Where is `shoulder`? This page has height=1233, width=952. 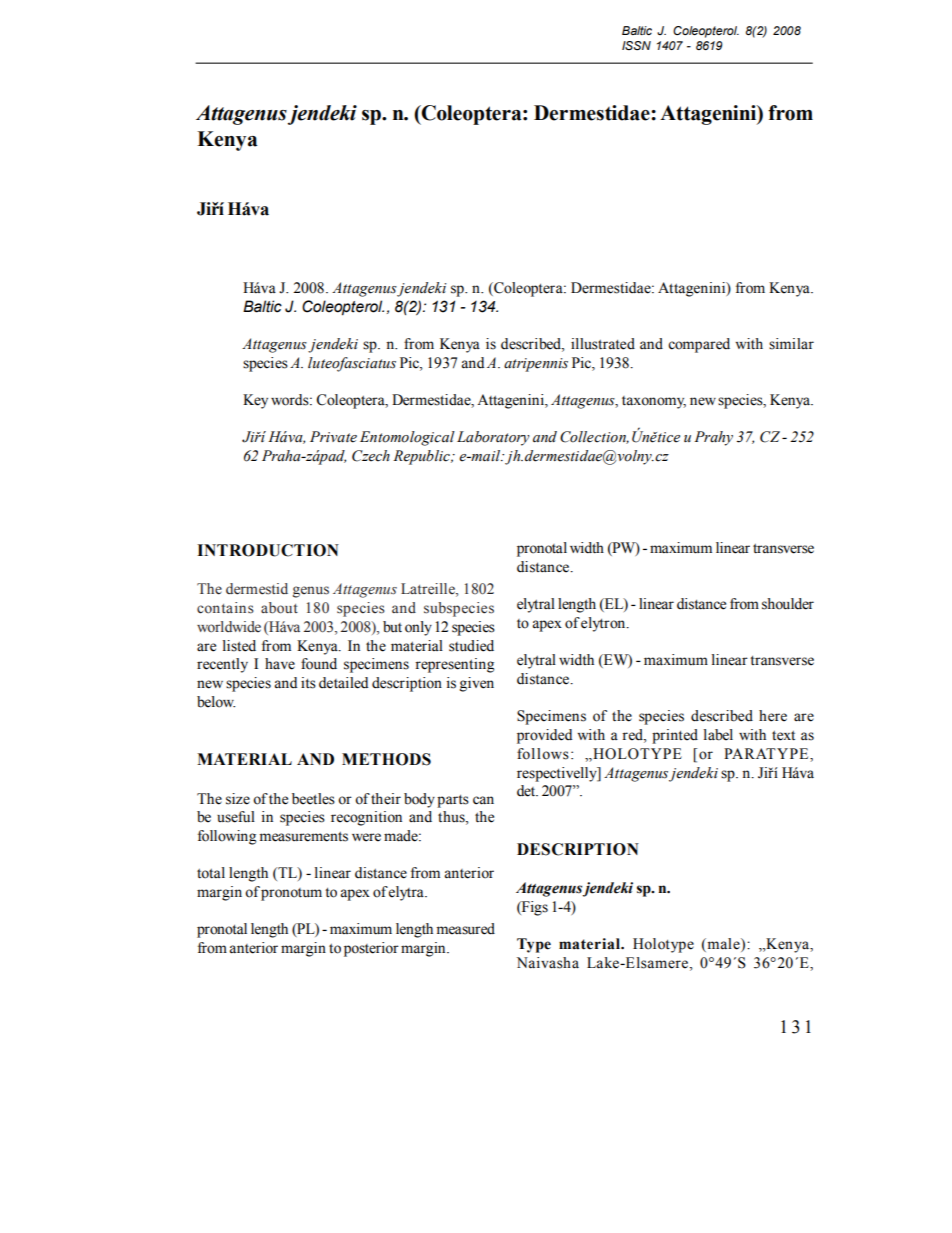
shoulder is located at coordinates (788, 604).
